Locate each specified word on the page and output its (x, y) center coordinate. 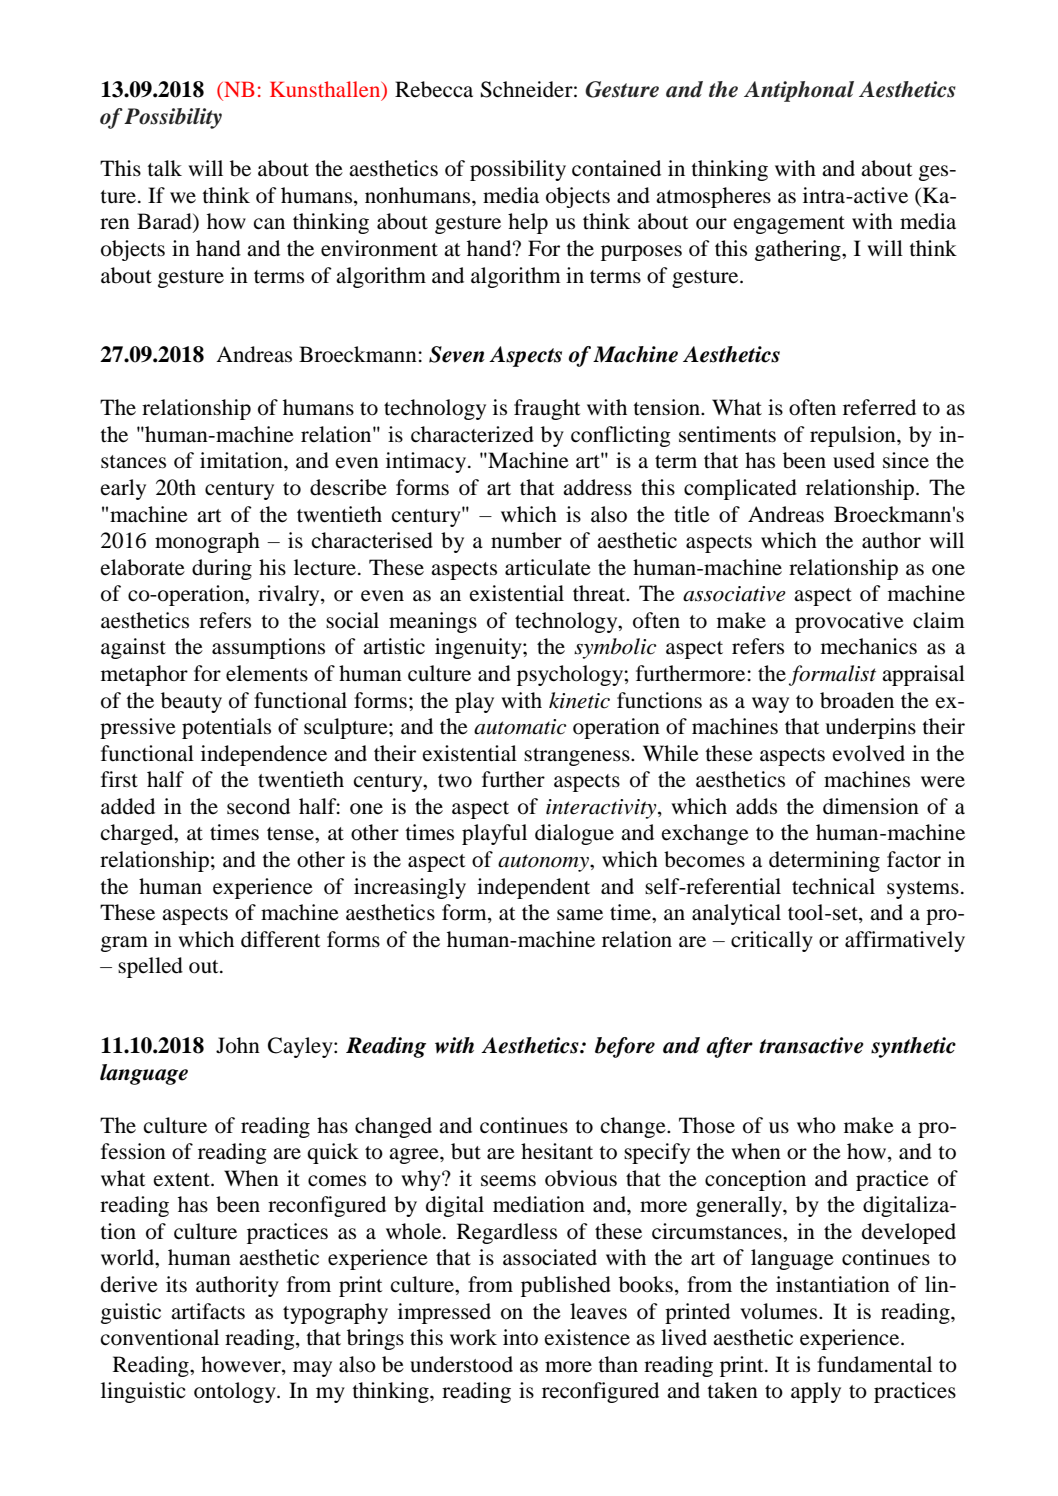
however (242, 1365)
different (281, 939)
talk (164, 168)
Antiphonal (799, 91)
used (854, 460)
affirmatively (905, 941)
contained (616, 168)
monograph (207, 542)
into (520, 1337)
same (580, 915)
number (526, 540)
